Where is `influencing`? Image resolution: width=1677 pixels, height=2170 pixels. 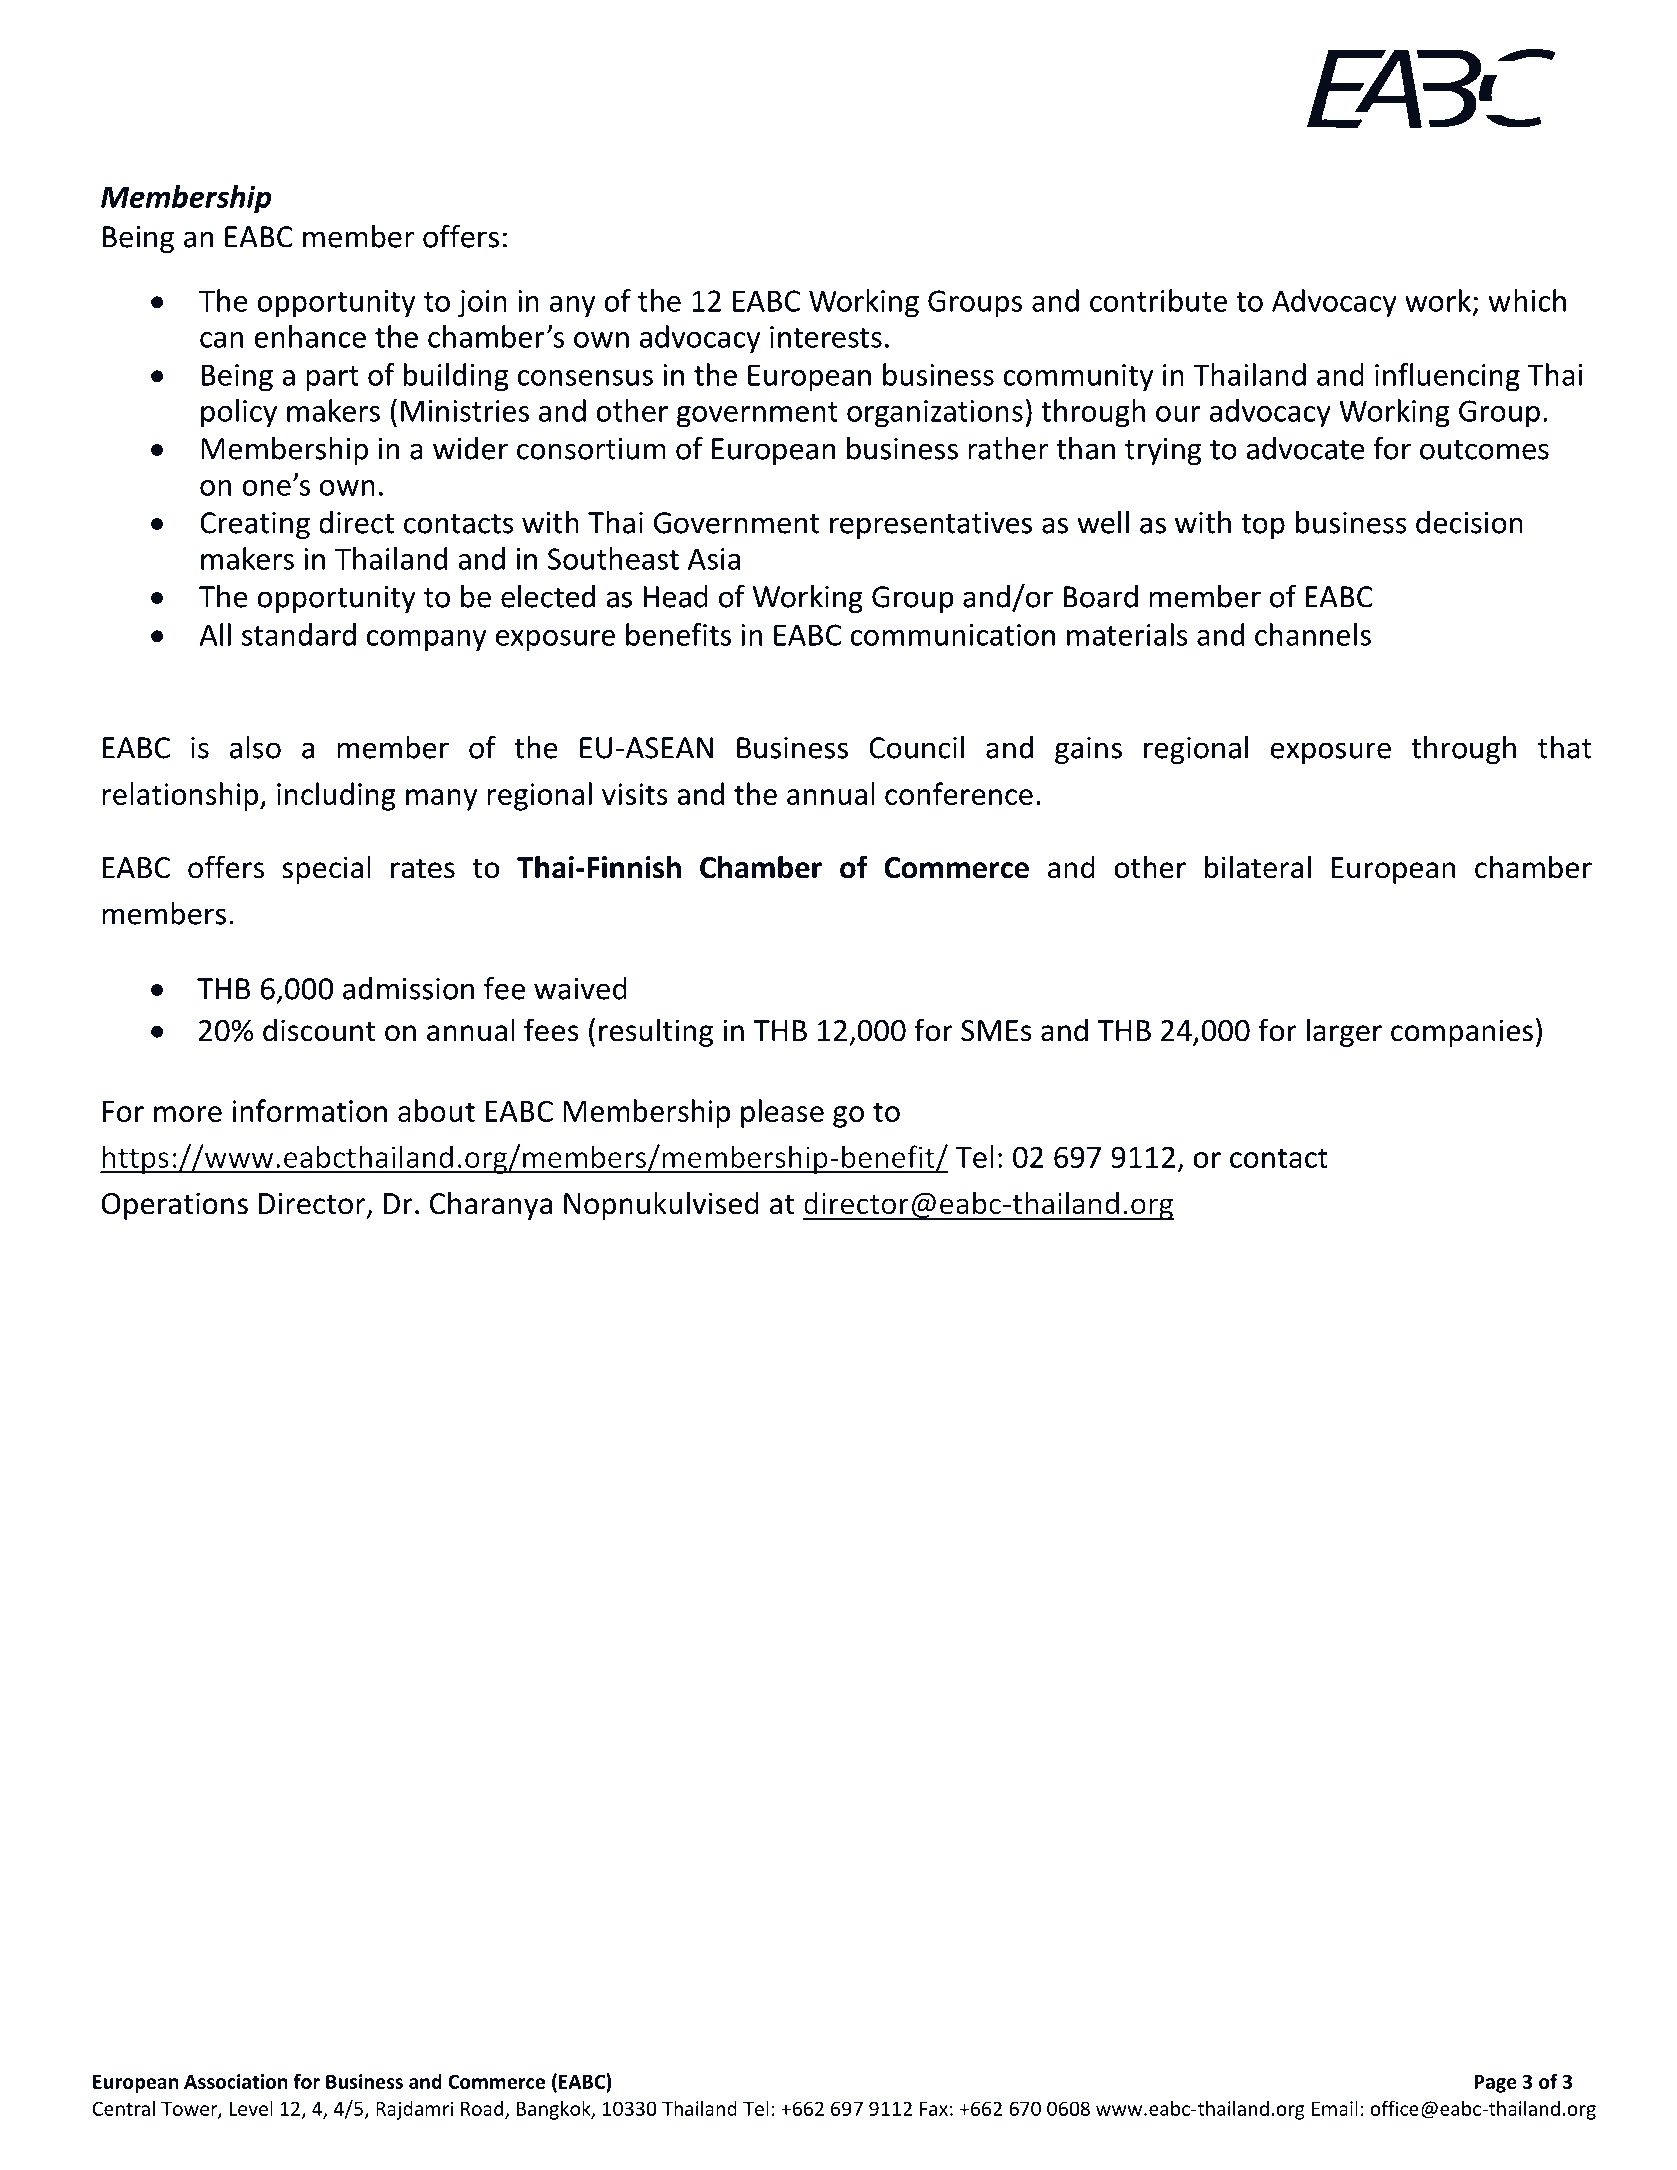
influencing is located at coordinates (1447, 377).
